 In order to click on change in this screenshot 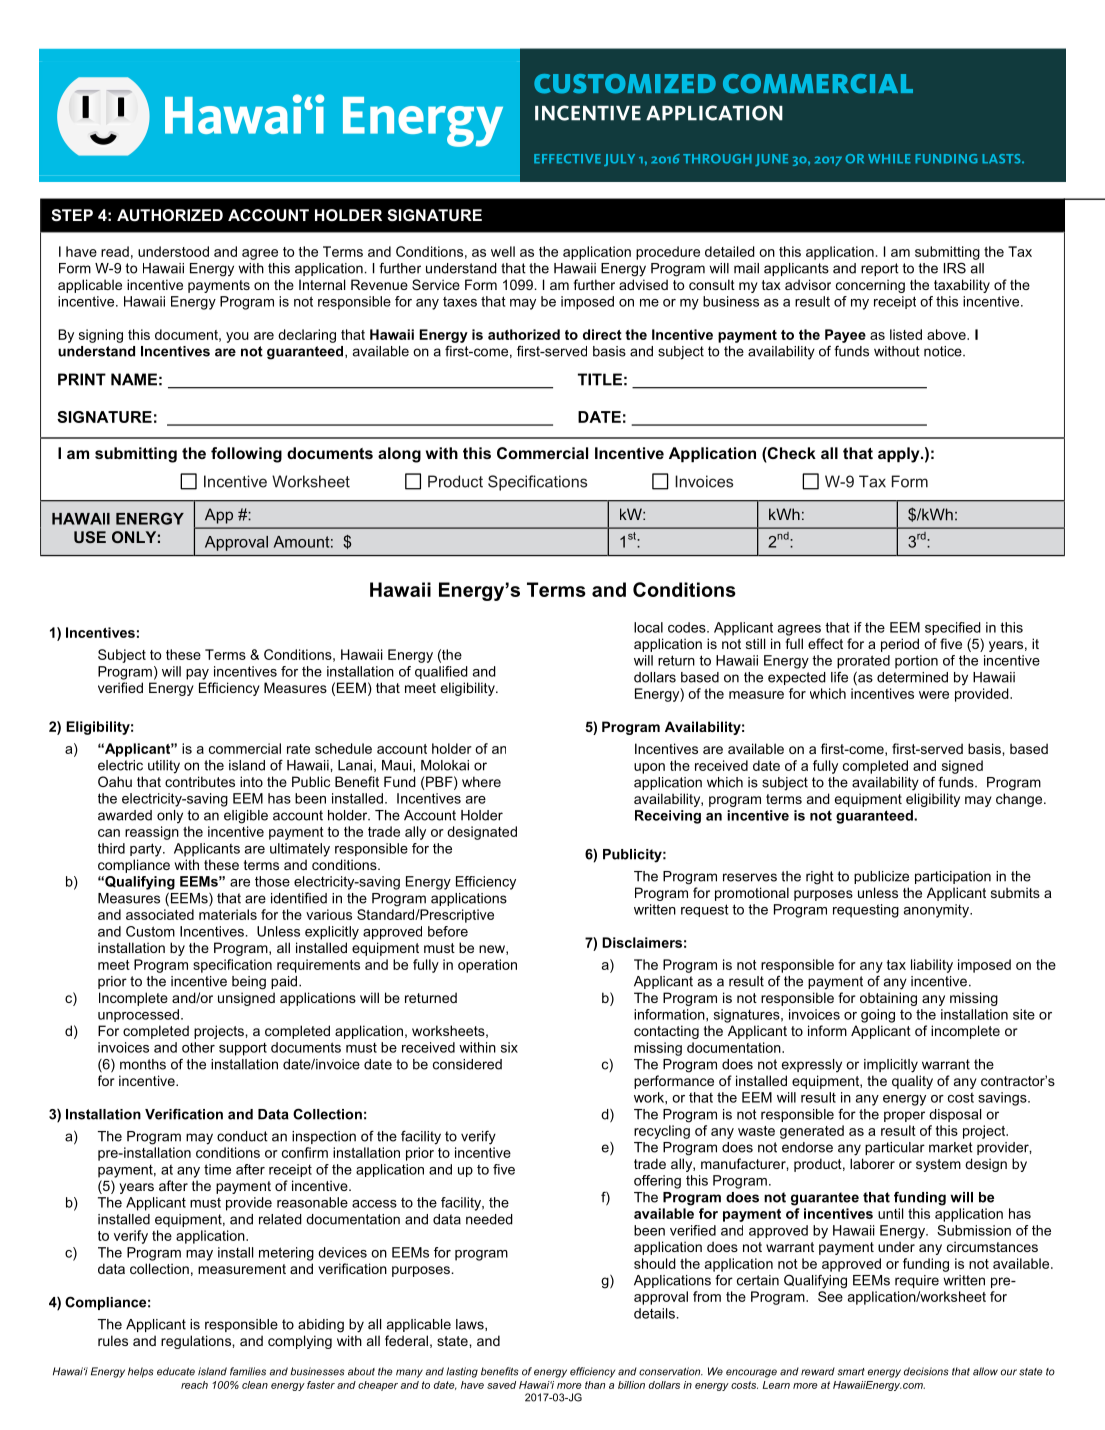, I will do `click(1020, 800)`.
